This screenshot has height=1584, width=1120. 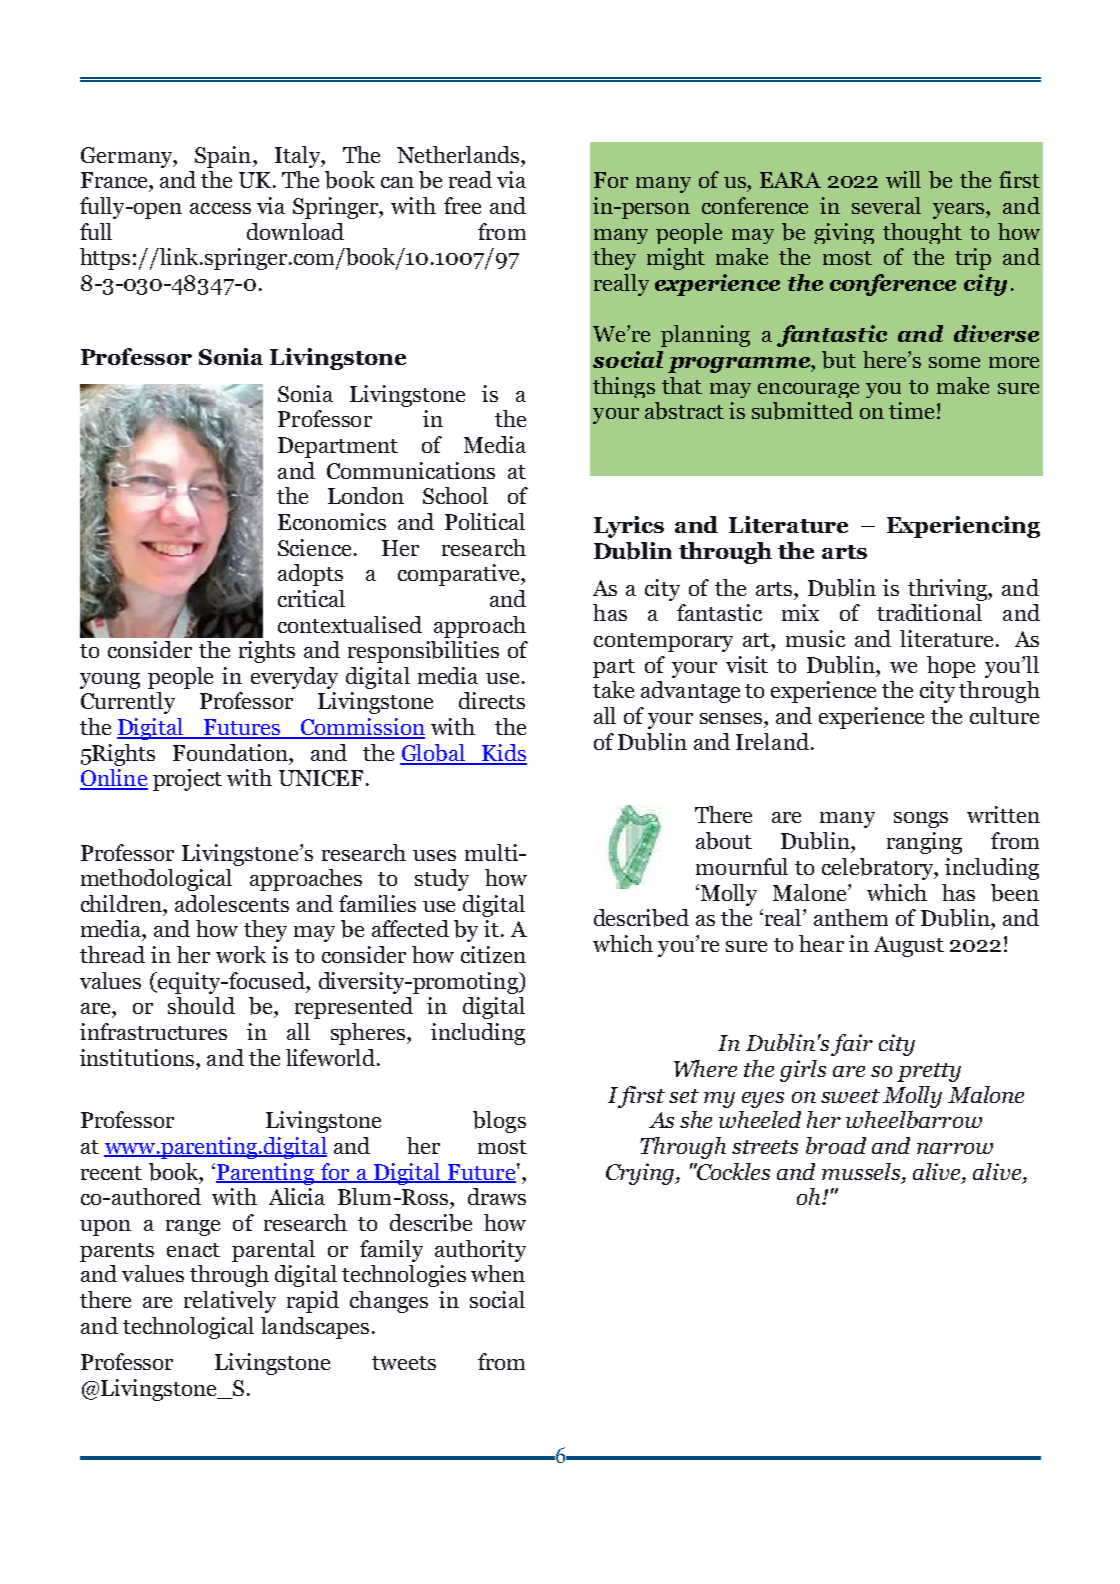 What do you see at coordinates (332, 521) in the screenshot?
I see `Economics` at bounding box center [332, 521].
